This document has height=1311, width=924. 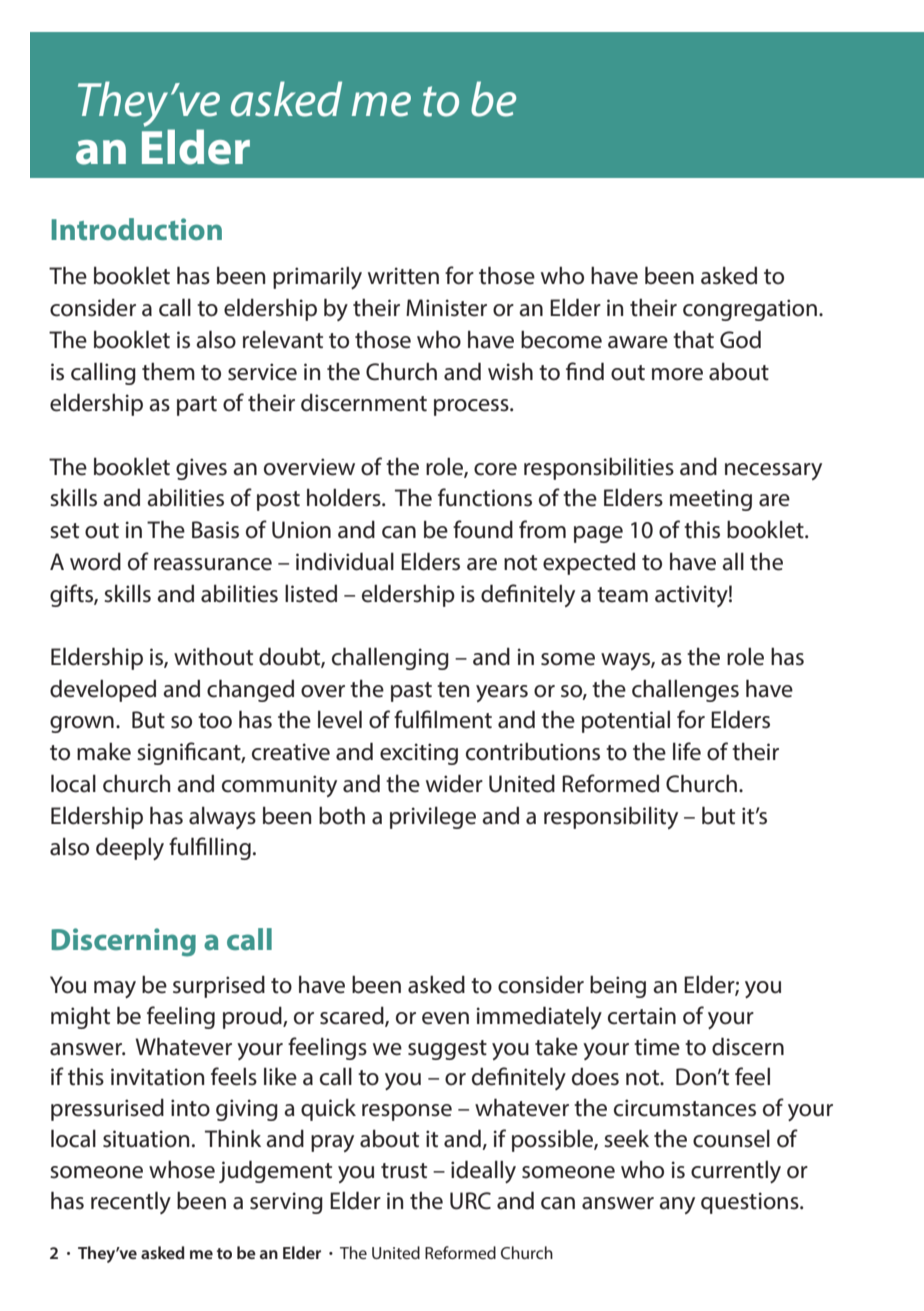 I want to click on responsibility, so click(x=611, y=817).
